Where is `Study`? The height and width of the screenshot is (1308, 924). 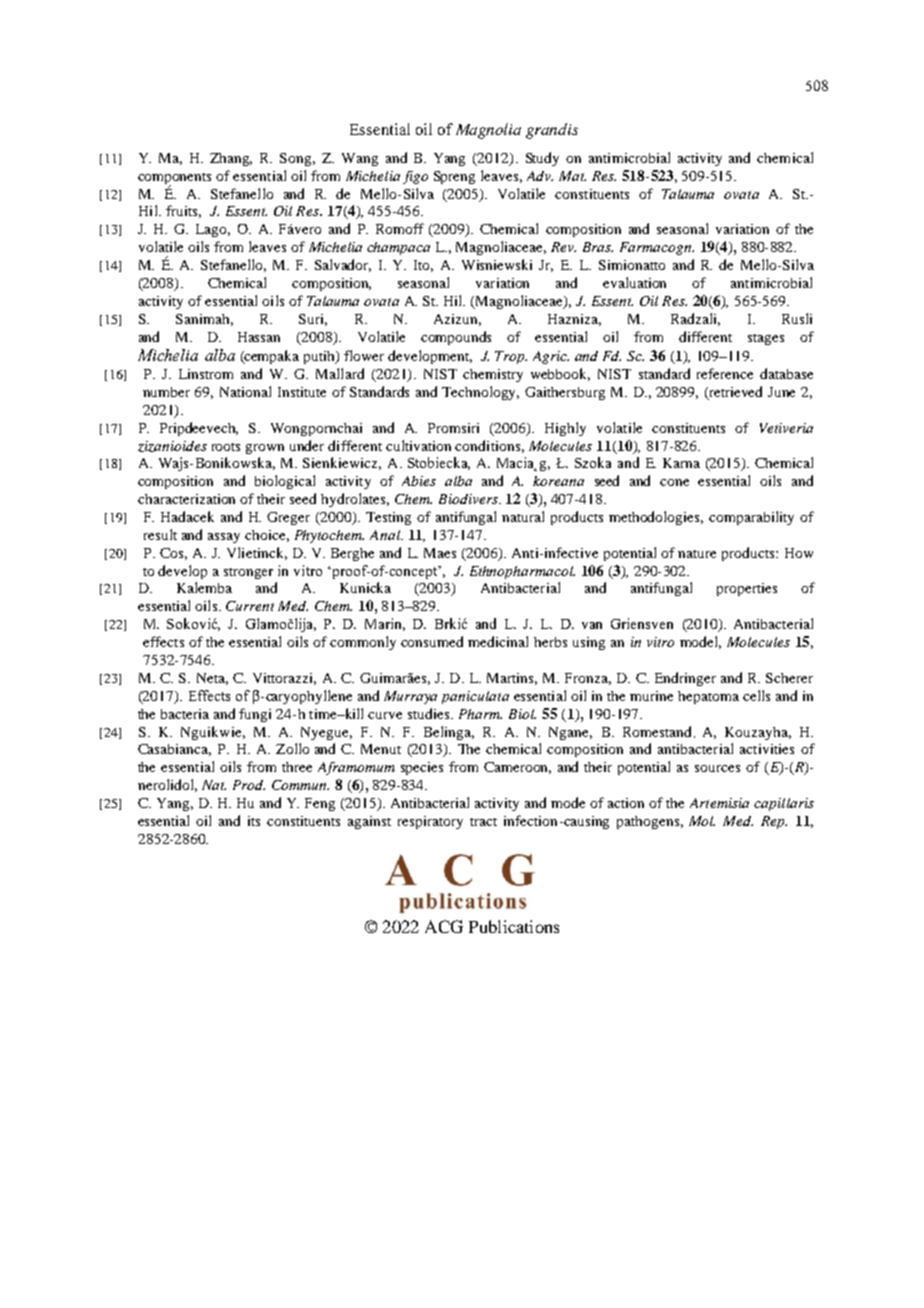 Study is located at coordinates (542, 159).
